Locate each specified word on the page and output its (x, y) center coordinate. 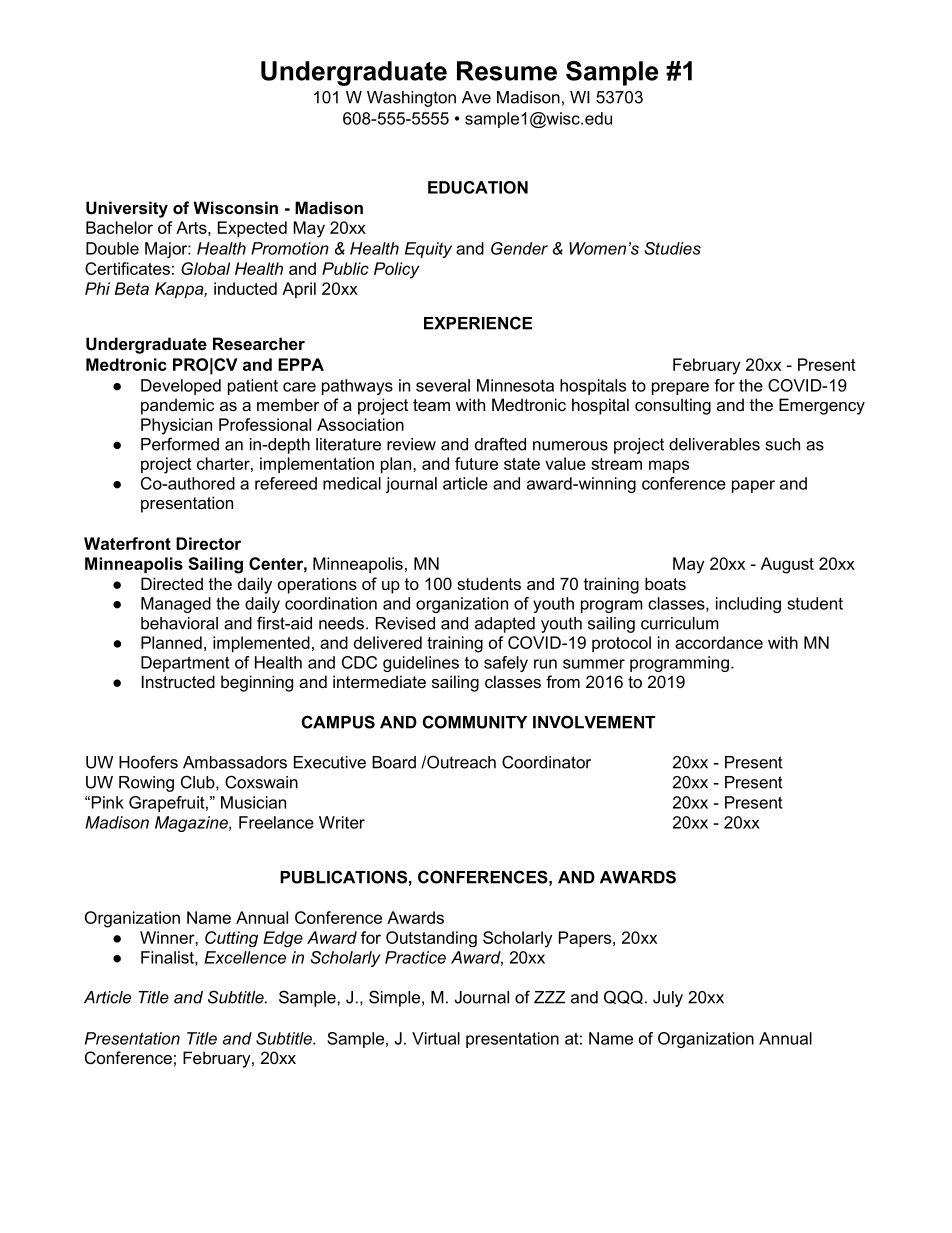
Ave (476, 97)
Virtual (436, 1038)
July (668, 999)
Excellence (245, 957)
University (127, 209)
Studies (672, 248)
